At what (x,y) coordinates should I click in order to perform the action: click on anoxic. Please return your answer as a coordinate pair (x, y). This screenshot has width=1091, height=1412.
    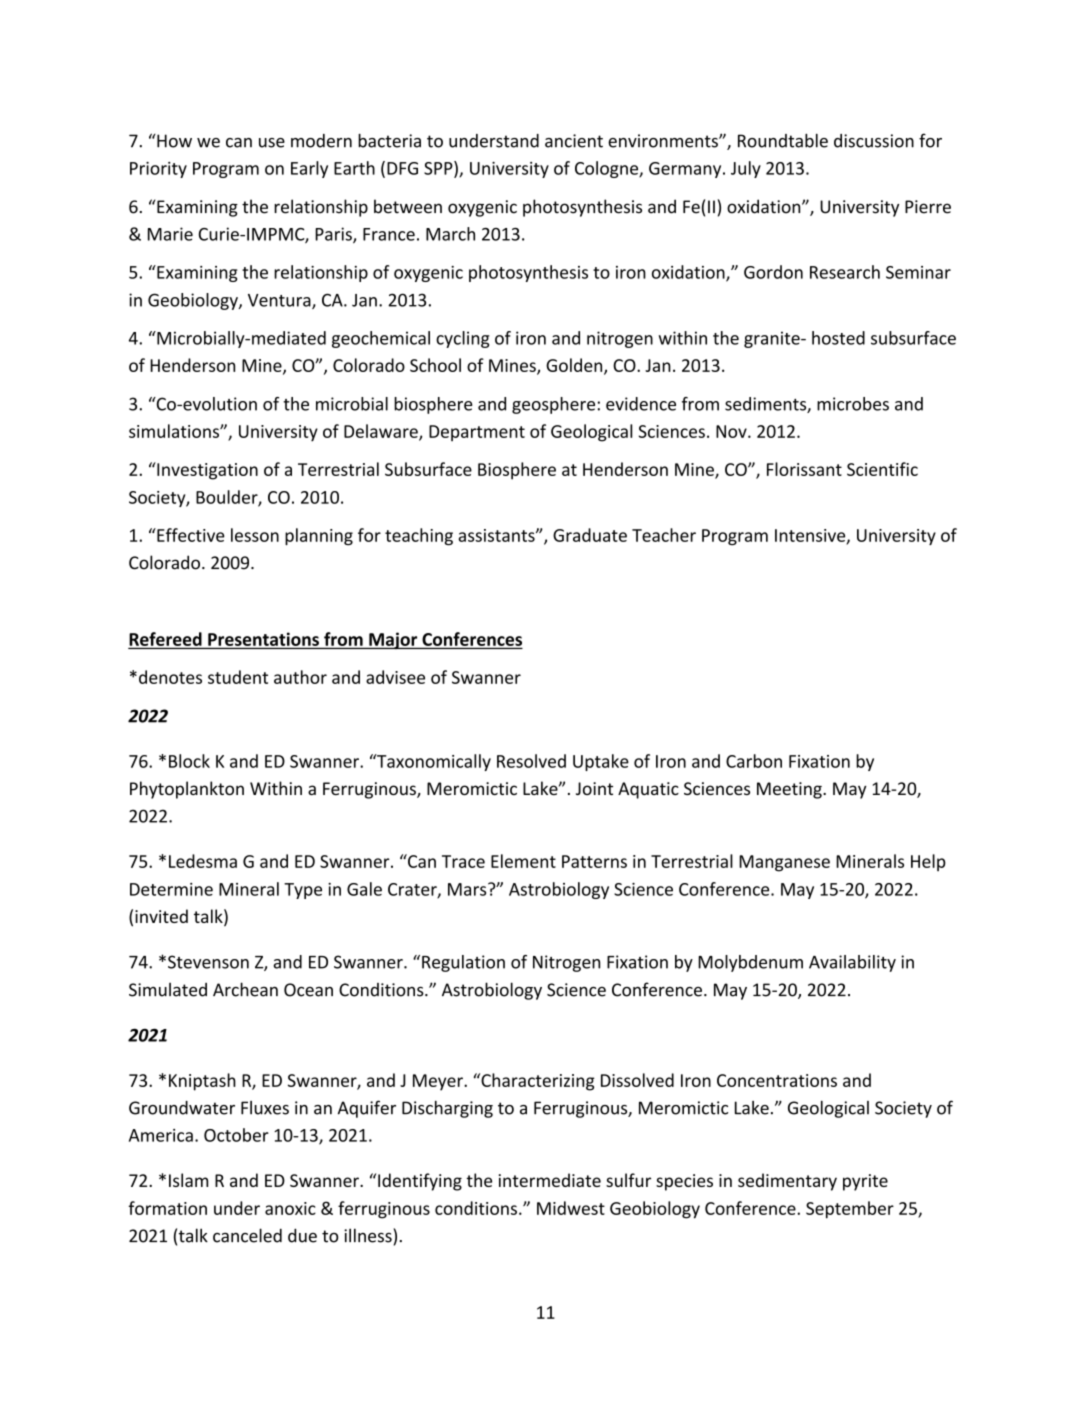
    Looking at the image, I should click on (290, 1208).
